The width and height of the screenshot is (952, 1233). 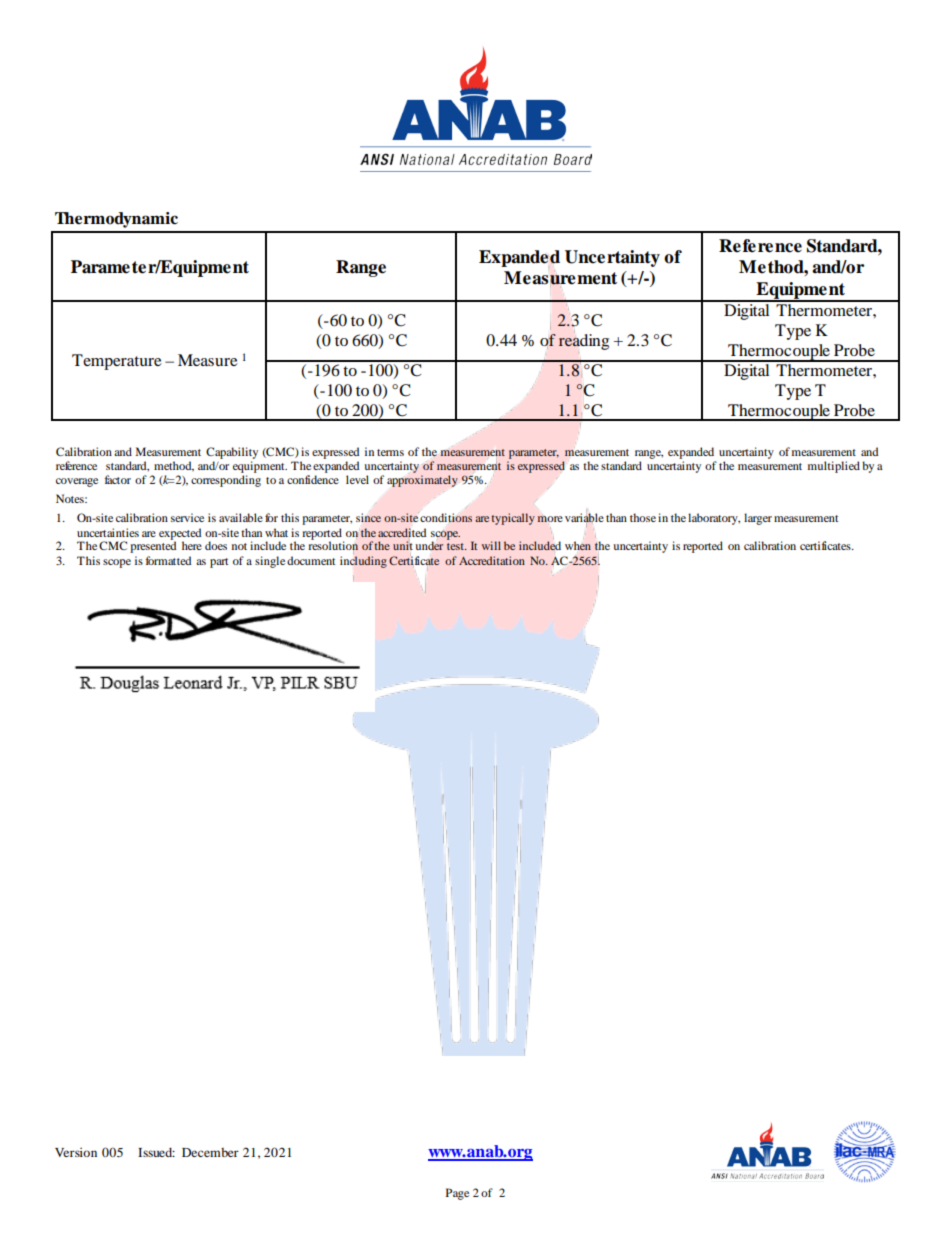 I want to click on Version, so click(x=76, y=1152).
